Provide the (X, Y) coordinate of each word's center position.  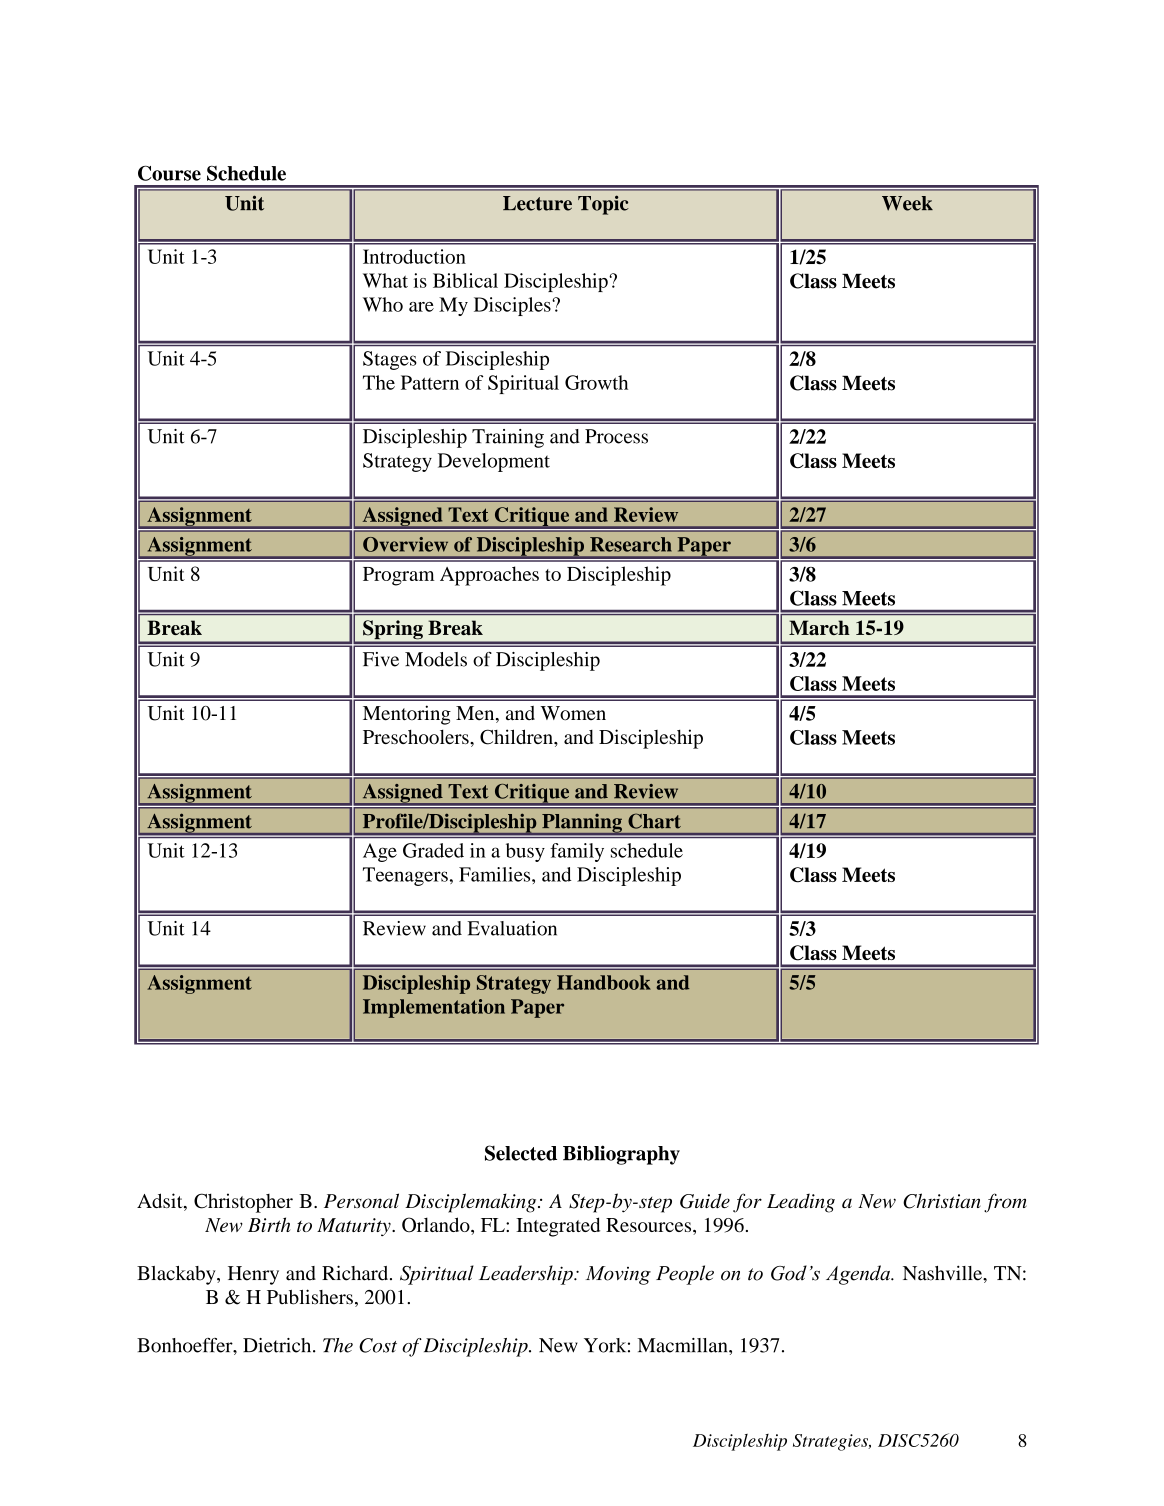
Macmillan (683, 1345)
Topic (603, 205)
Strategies (832, 1442)
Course (169, 173)
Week (907, 203)
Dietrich (278, 1345)
